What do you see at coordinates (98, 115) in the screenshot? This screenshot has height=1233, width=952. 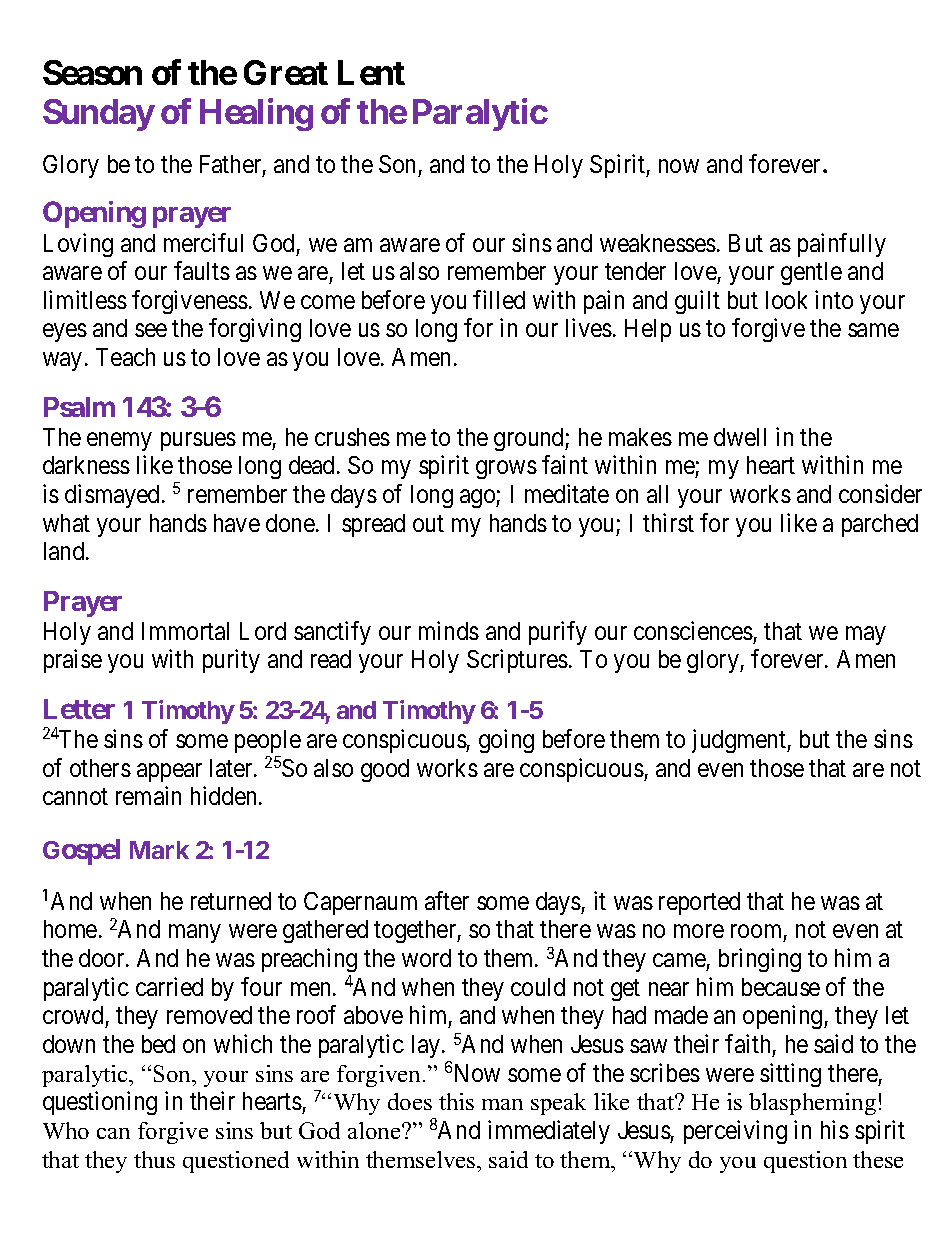 I see `Sunday` at bounding box center [98, 115].
